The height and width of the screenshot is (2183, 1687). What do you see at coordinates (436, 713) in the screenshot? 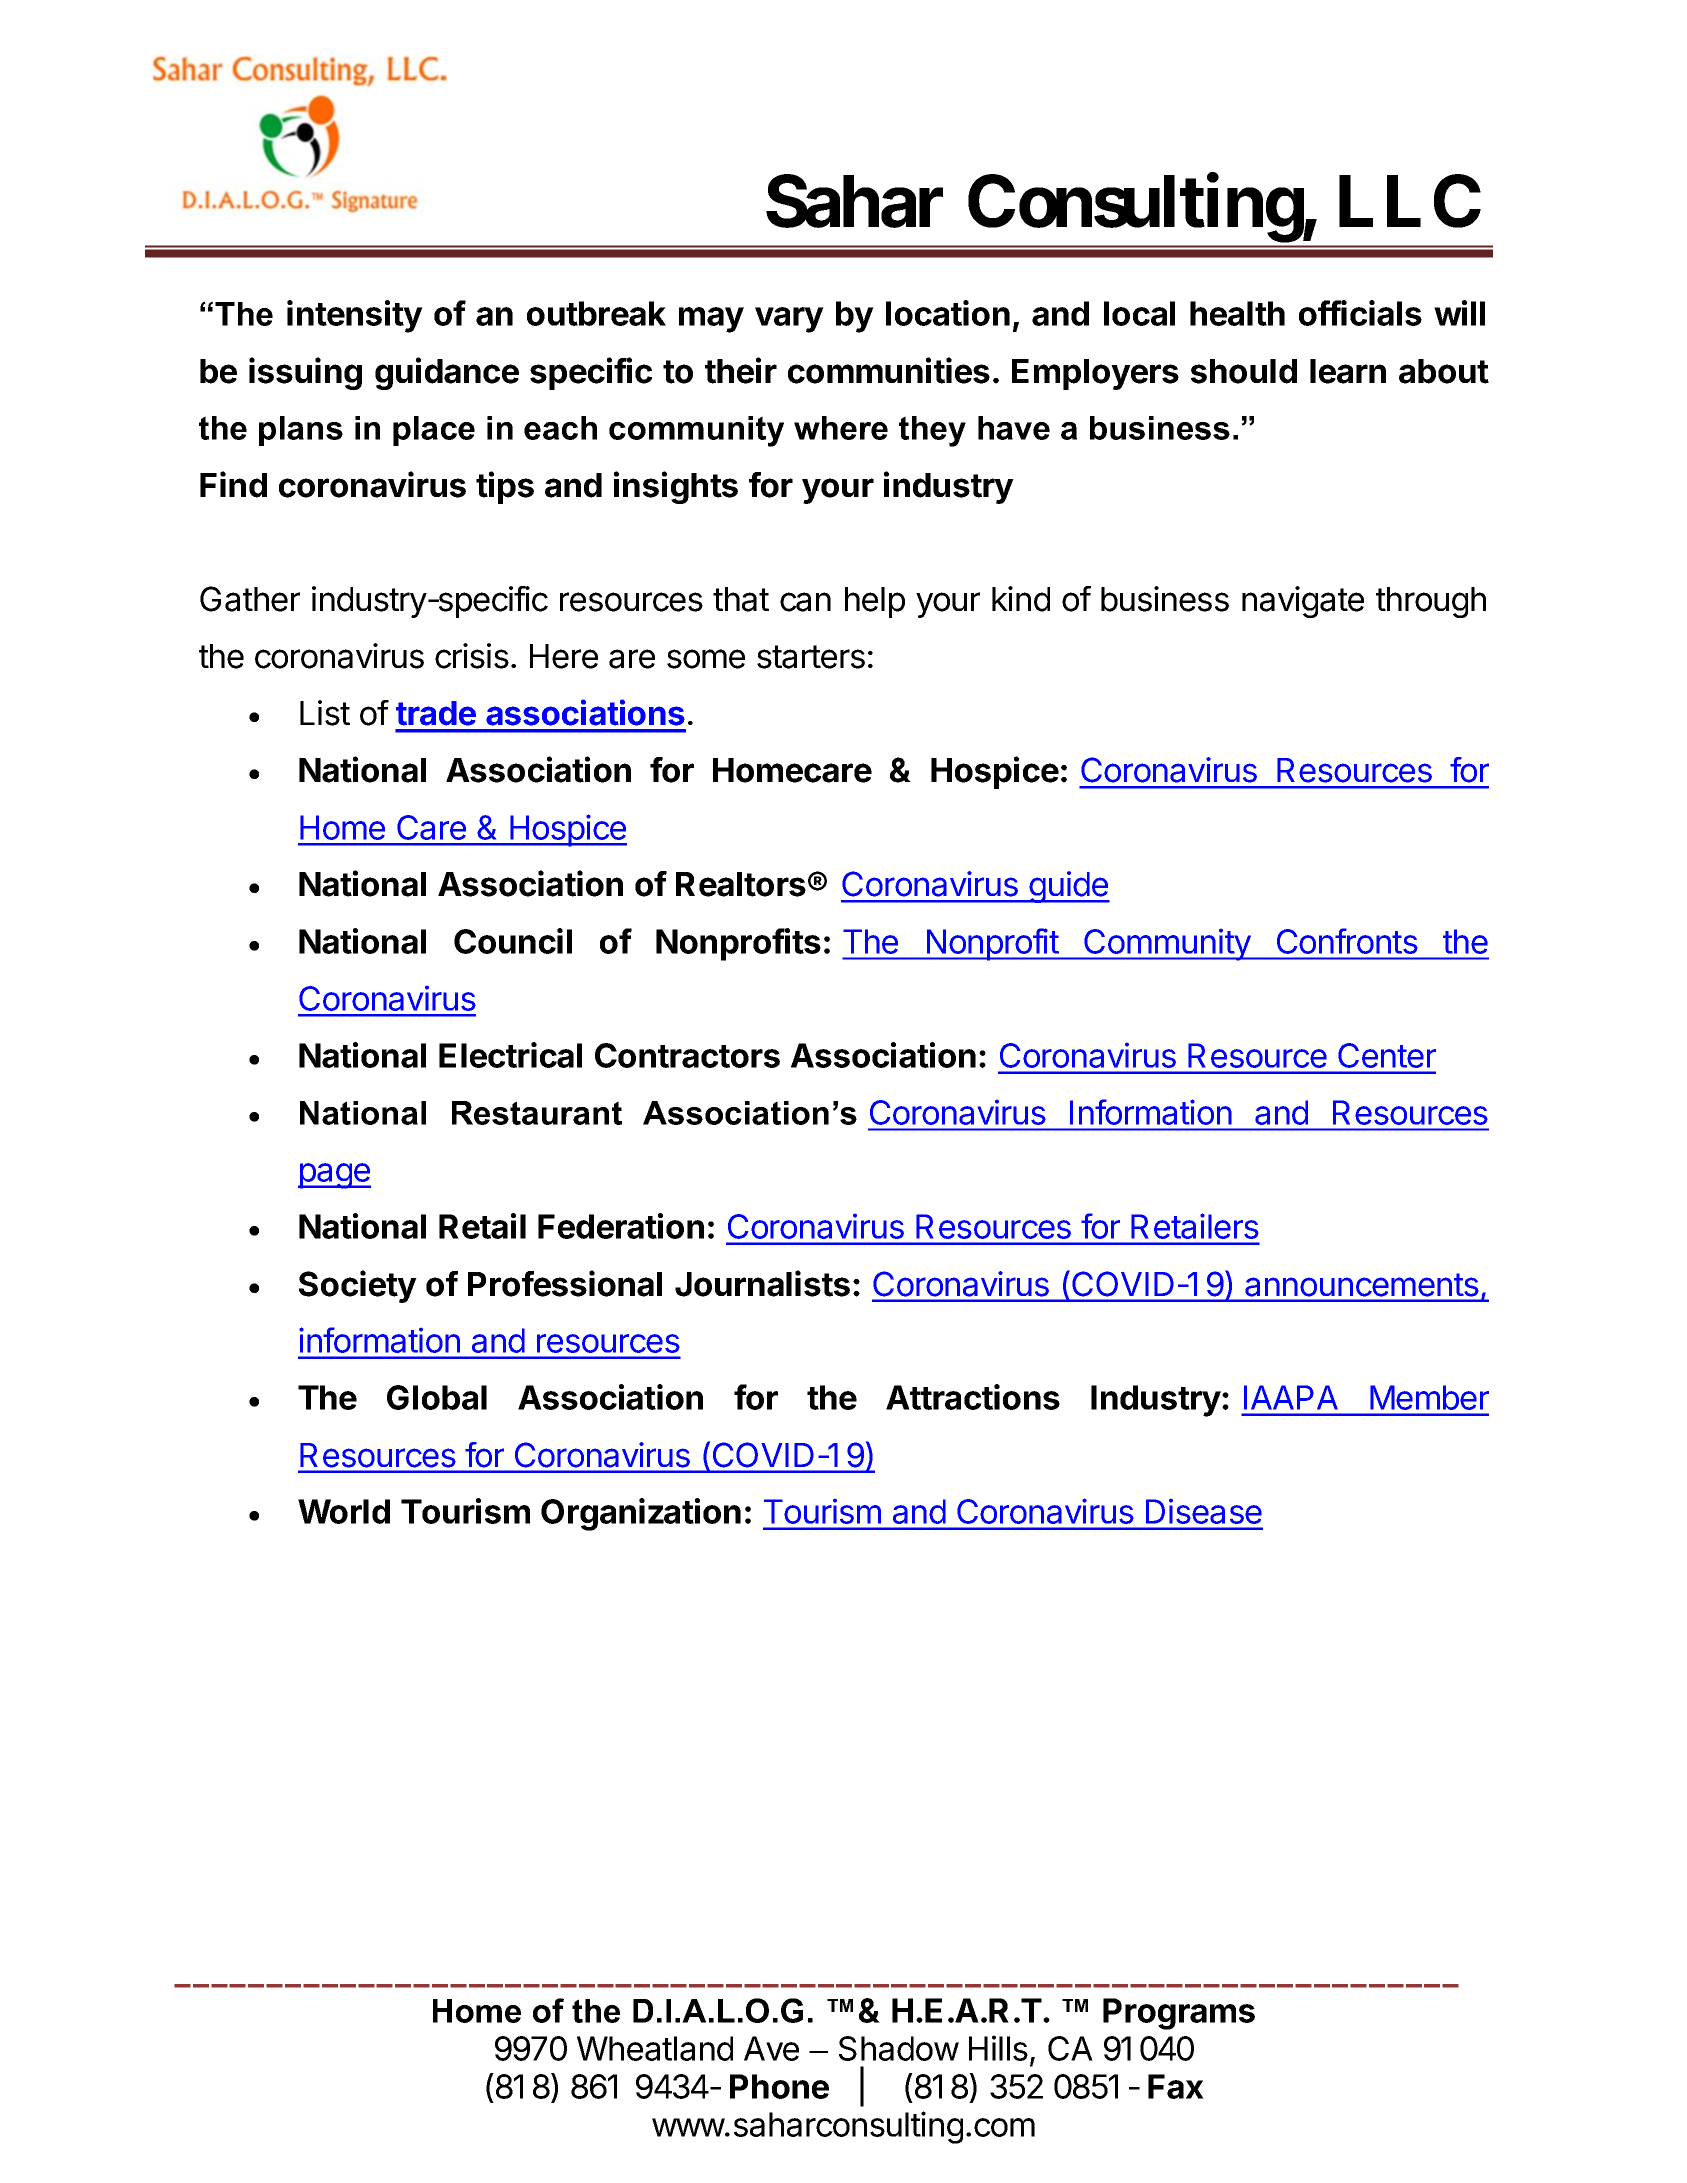
I see `trade` at bounding box center [436, 713].
